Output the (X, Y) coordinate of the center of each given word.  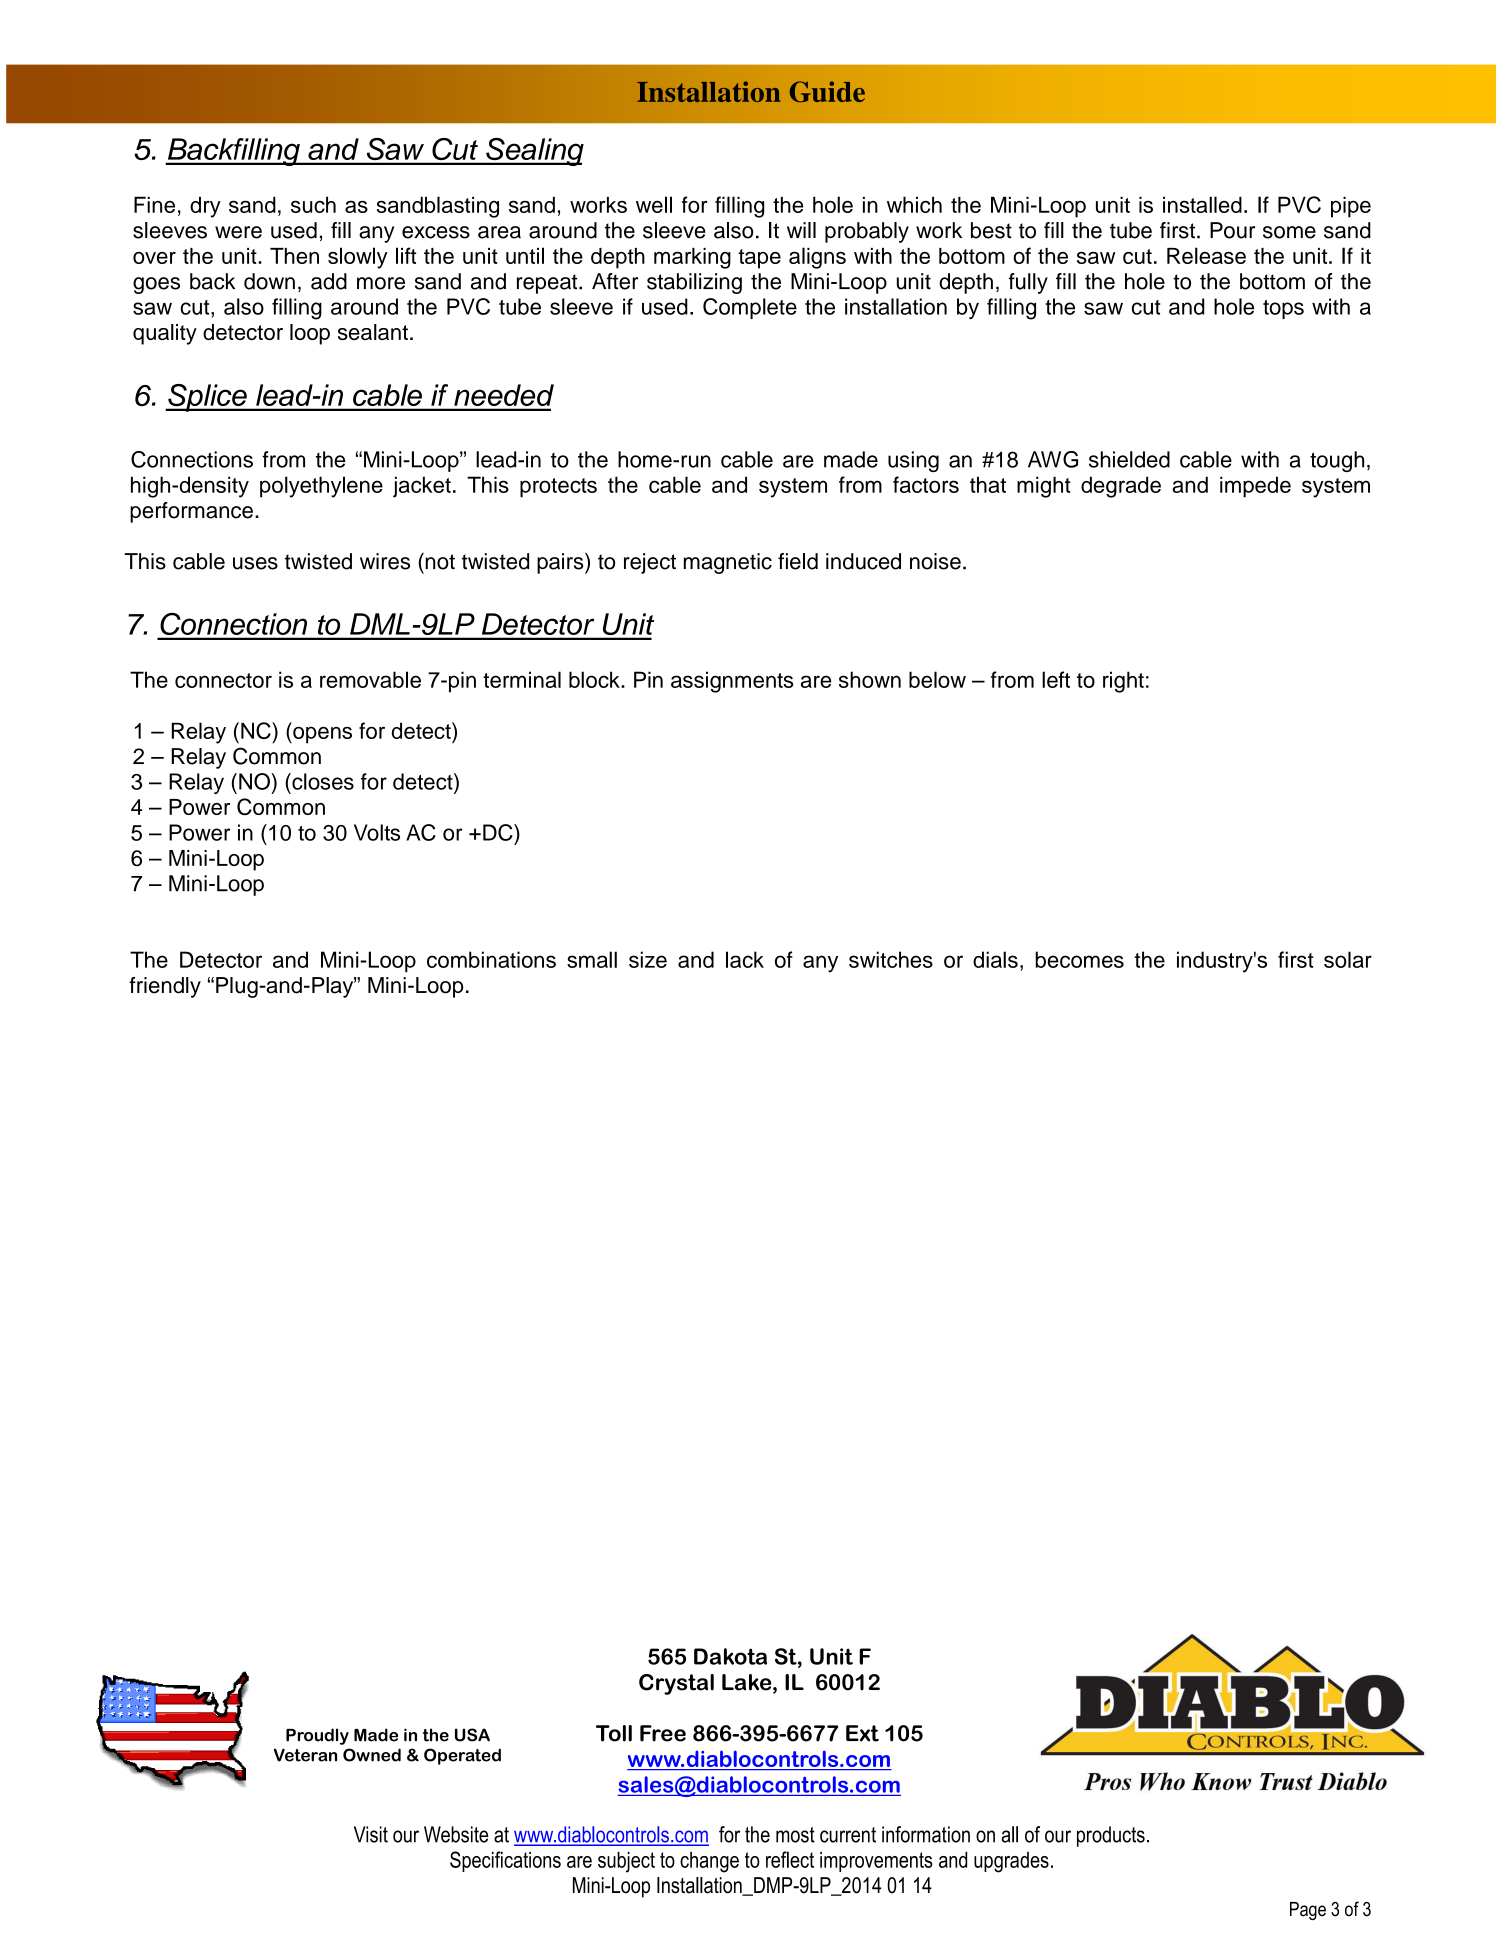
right (1123, 682)
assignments (732, 682)
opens (321, 735)
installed (1202, 204)
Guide (827, 91)
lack (745, 959)
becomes (1079, 959)
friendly (165, 987)
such (313, 204)
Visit (371, 1834)
